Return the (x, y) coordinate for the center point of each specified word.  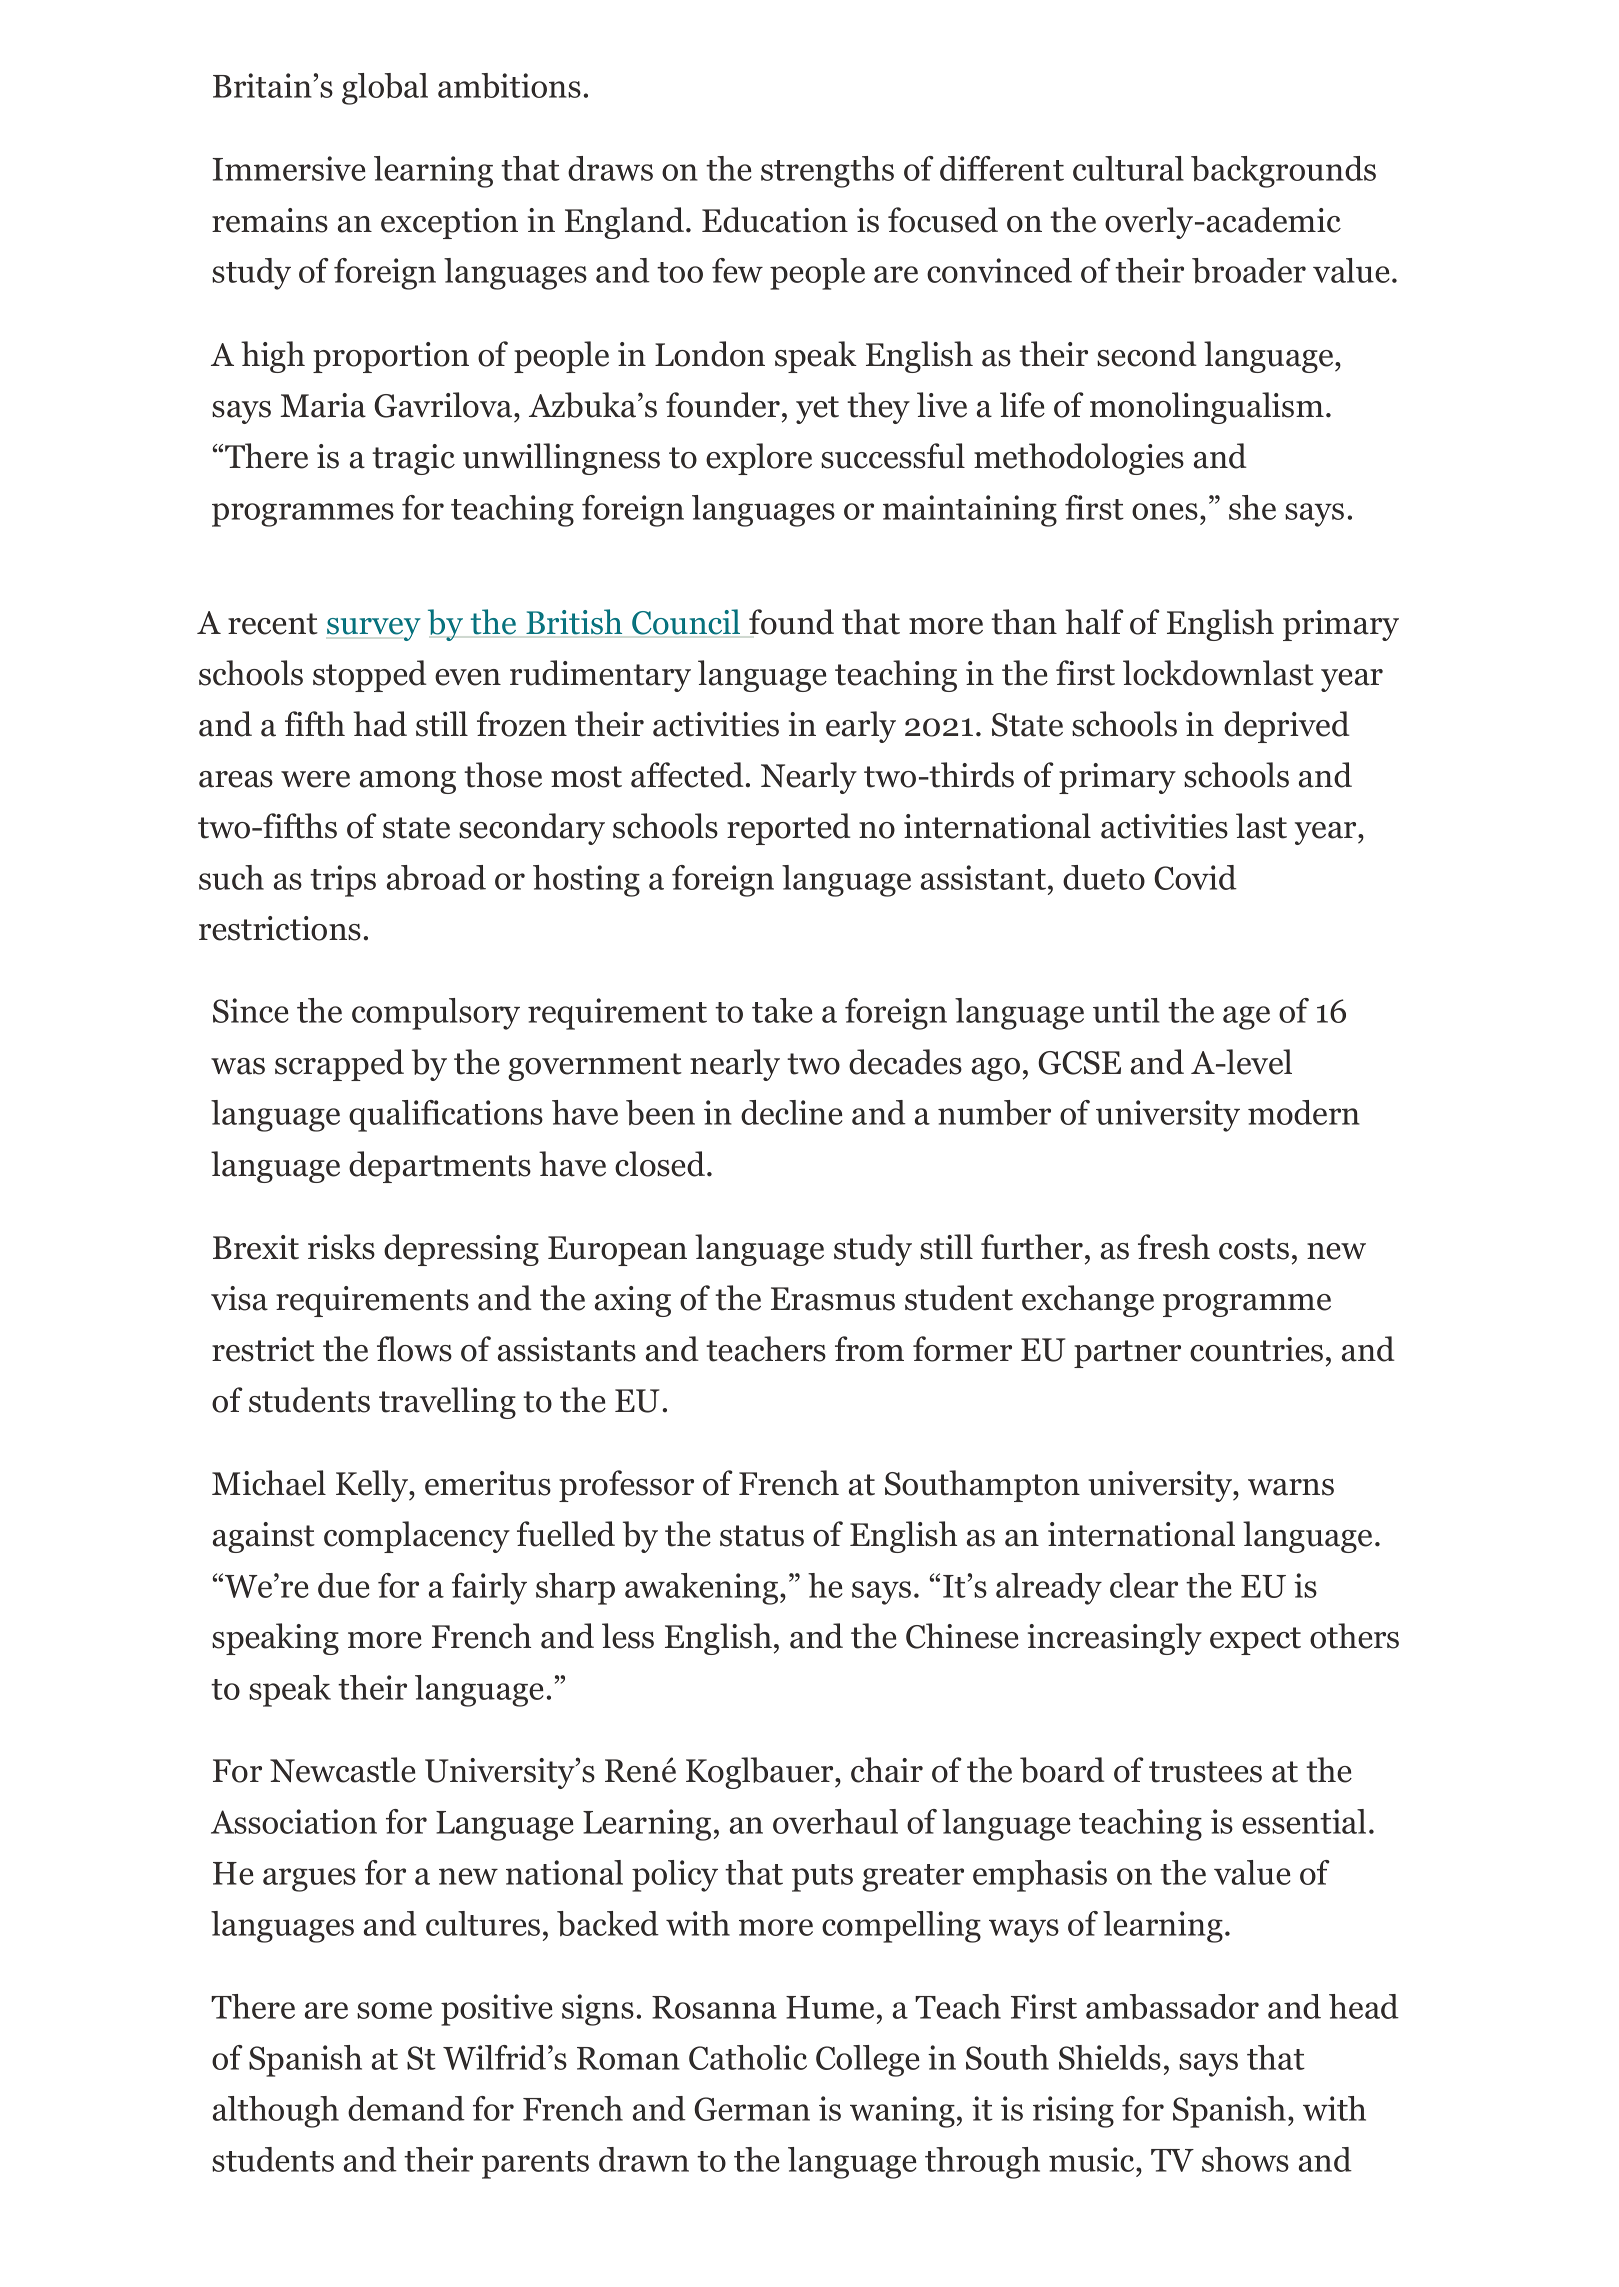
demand (406, 2108)
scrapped (339, 1065)
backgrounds (1283, 172)
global (385, 89)
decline (791, 1112)
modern (1304, 1112)
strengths (827, 172)
